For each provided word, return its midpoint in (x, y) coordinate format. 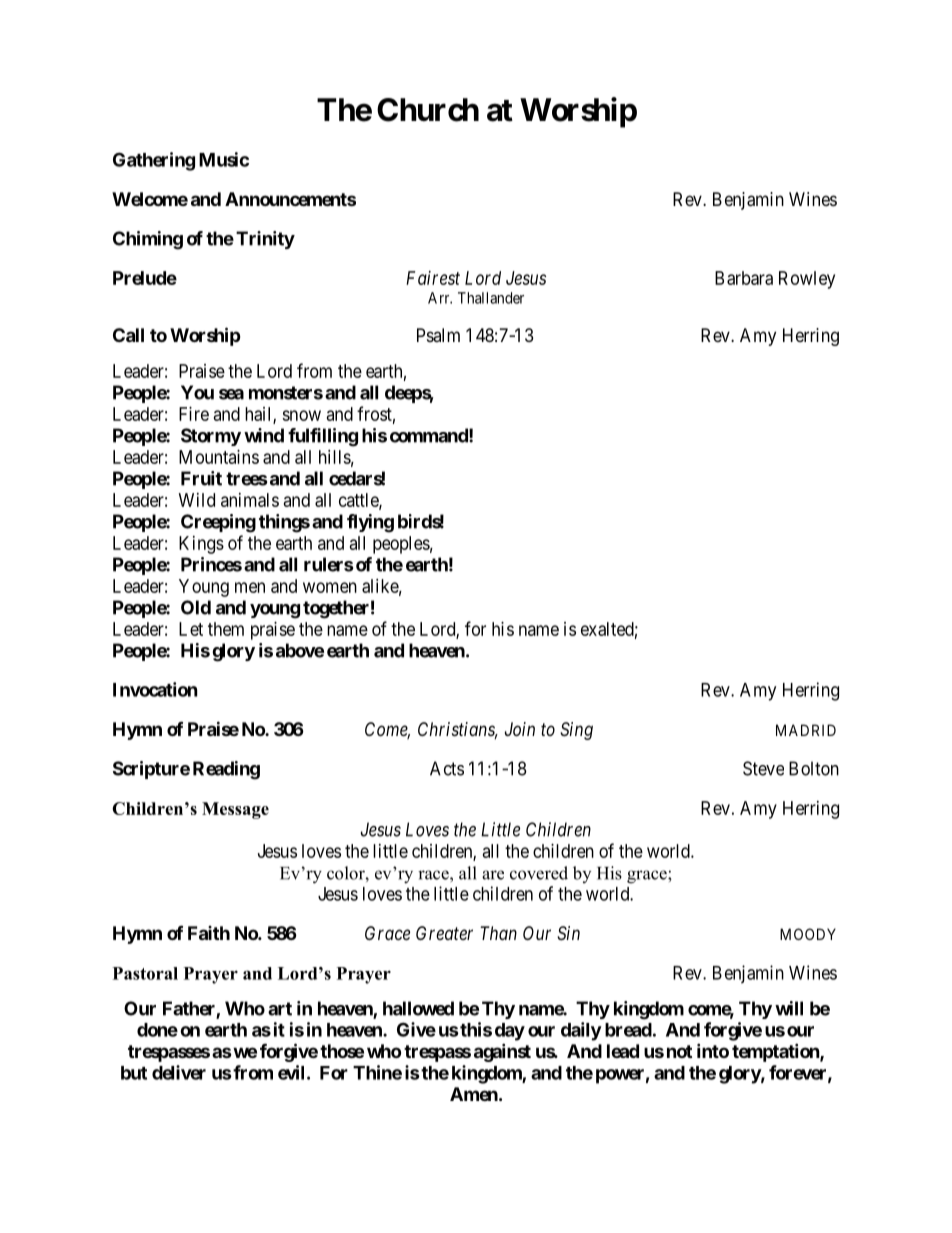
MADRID (806, 730)
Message (235, 810)
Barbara (744, 278)
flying (370, 523)
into (713, 1050)
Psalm (438, 335)
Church (428, 110)
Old (196, 607)
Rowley (807, 280)
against (502, 1052)
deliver (179, 1072)
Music (224, 159)
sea (231, 394)
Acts (447, 768)
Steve (763, 768)
